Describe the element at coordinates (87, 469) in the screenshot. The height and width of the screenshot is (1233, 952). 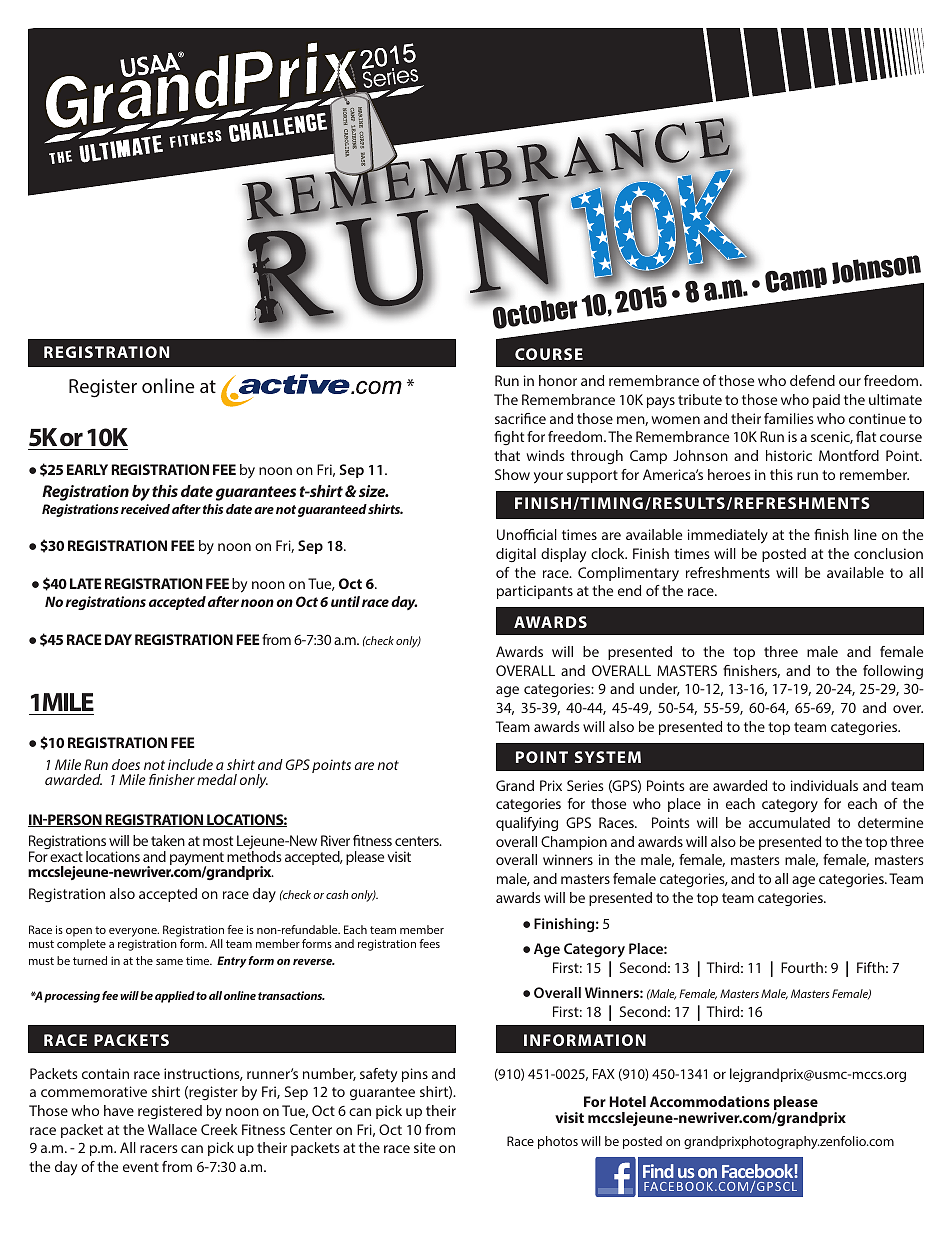
I see `EARLY` at that location.
